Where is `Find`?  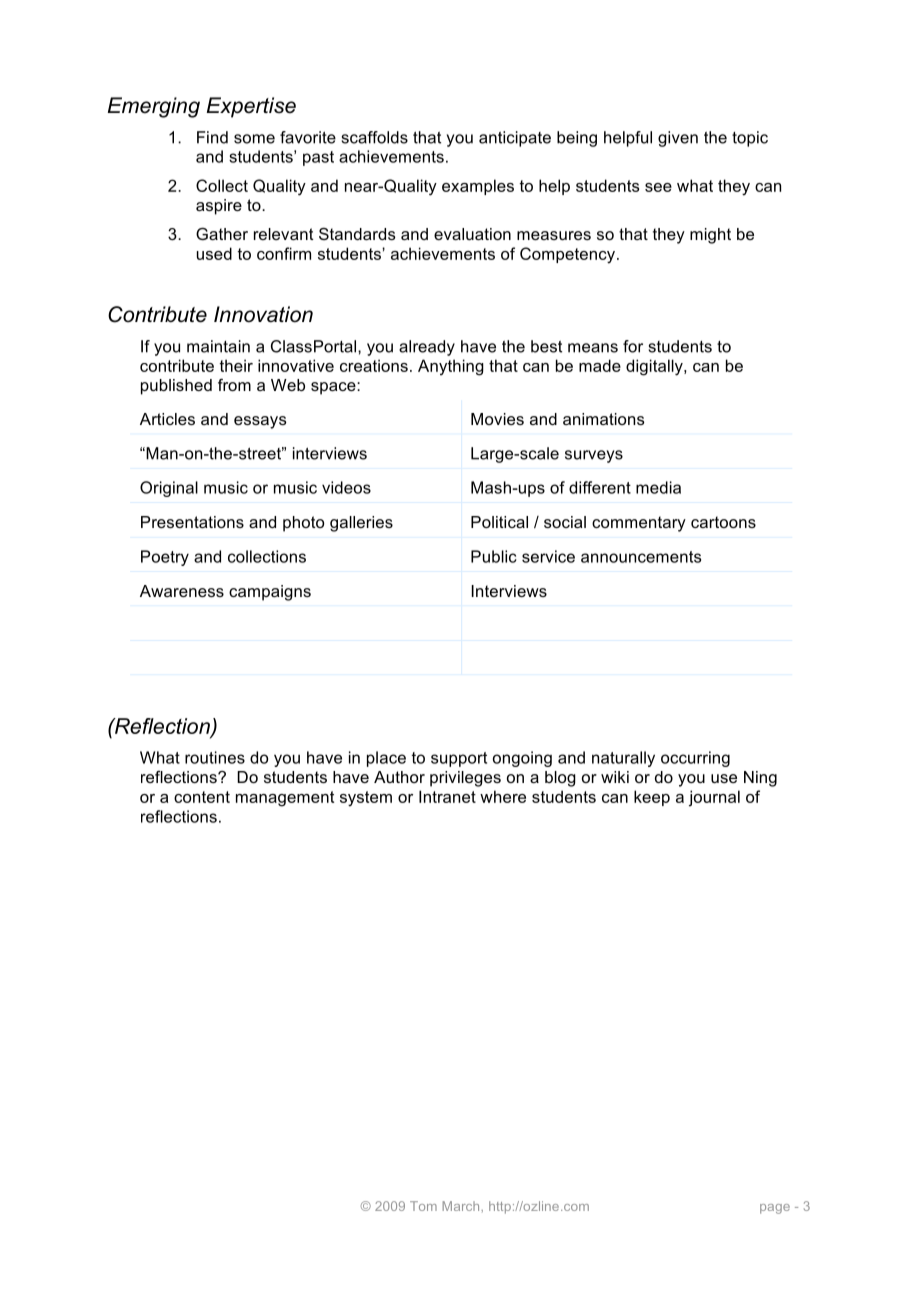 Find is located at coordinates (212, 137).
